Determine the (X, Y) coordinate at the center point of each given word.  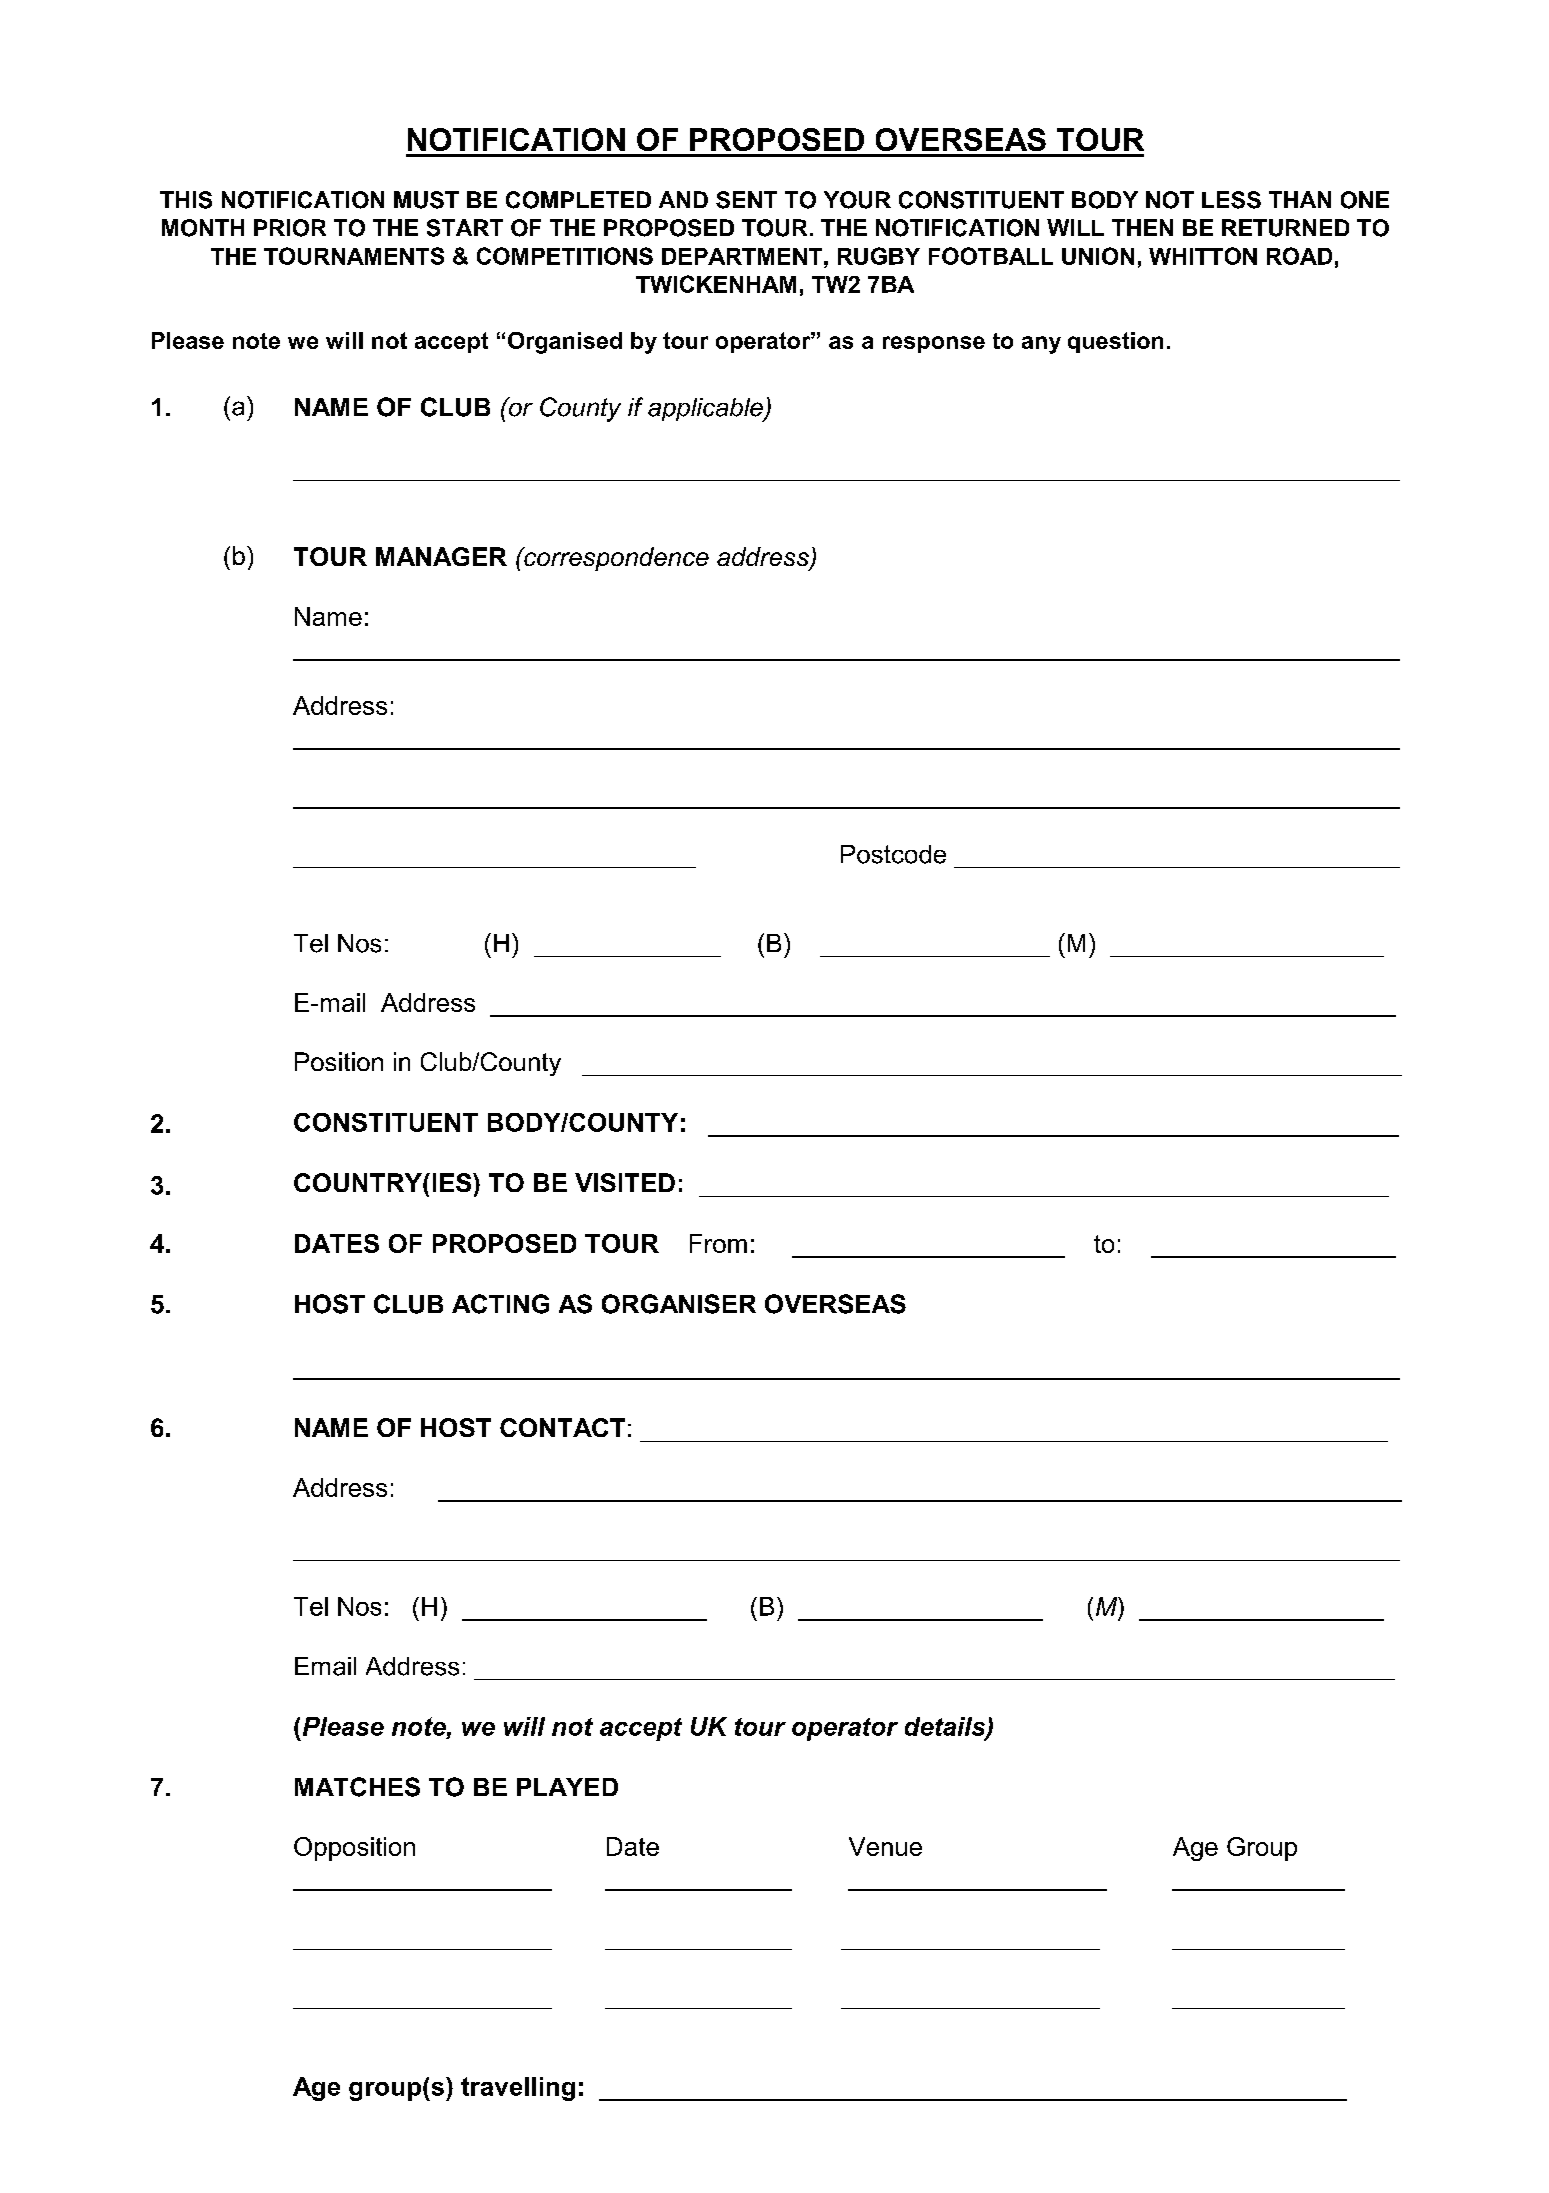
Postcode (893, 854)
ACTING (500, 1304)
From (718, 1243)
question (1115, 342)
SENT (746, 200)
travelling (518, 2089)
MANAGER (441, 556)
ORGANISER (679, 1304)
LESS (1231, 200)
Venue (885, 1846)
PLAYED (567, 1787)
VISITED (625, 1182)
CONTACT (562, 1427)
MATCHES (357, 1787)
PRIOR (290, 228)
